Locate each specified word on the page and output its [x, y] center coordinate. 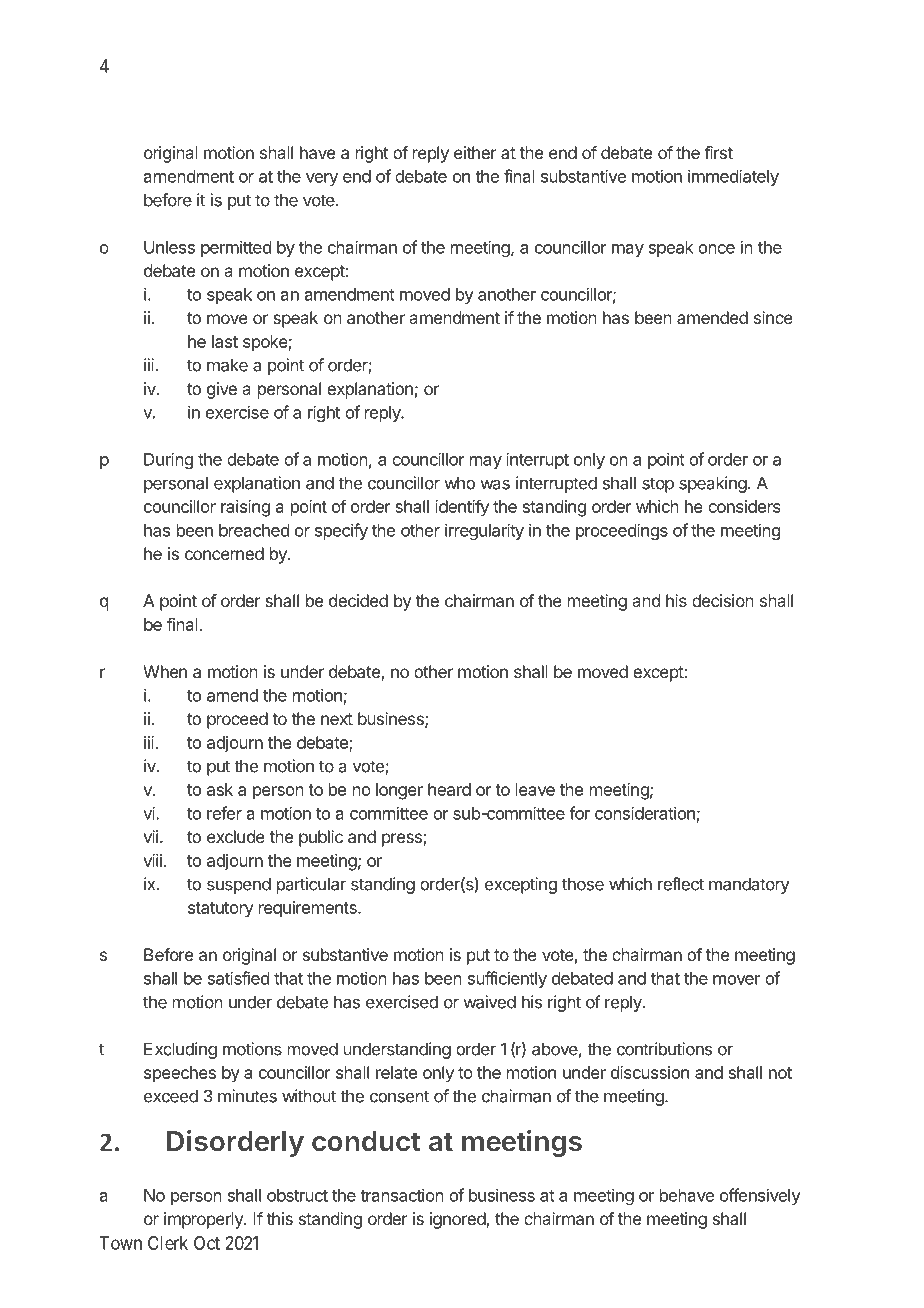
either [475, 152]
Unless [169, 247]
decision [723, 600]
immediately [733, 177]
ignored [458, 1220]
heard [449, 789]
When [165, 671]
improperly [204, 1220]
